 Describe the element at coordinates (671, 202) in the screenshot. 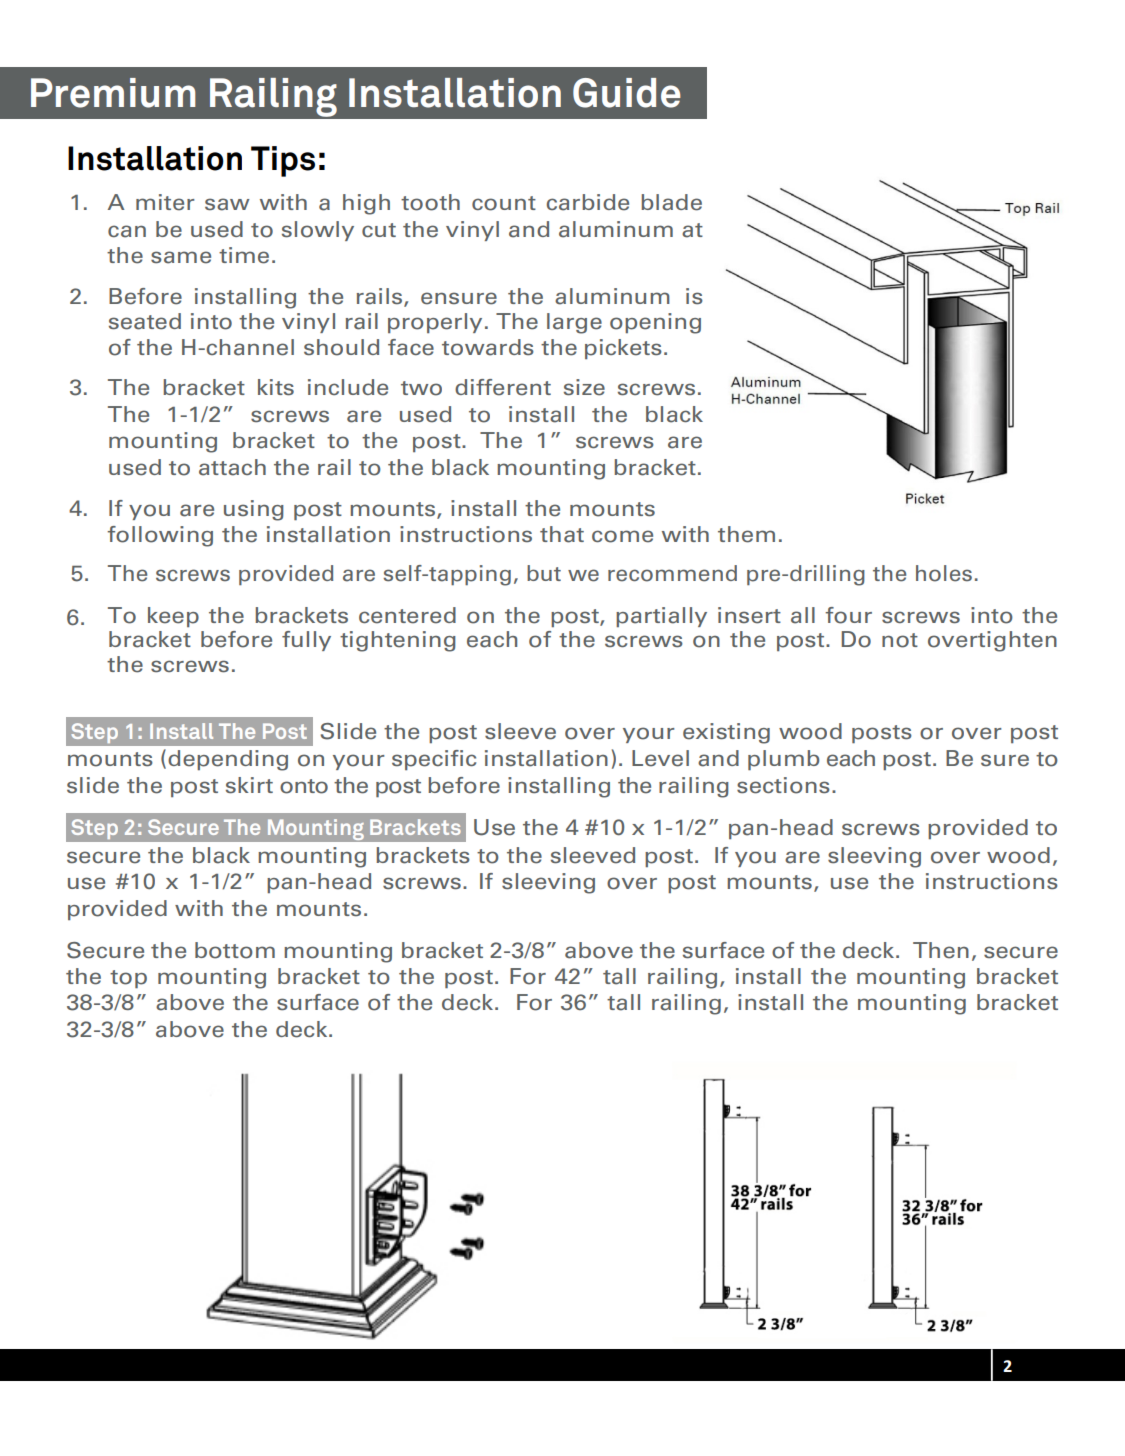

I see `blade` at that location.
